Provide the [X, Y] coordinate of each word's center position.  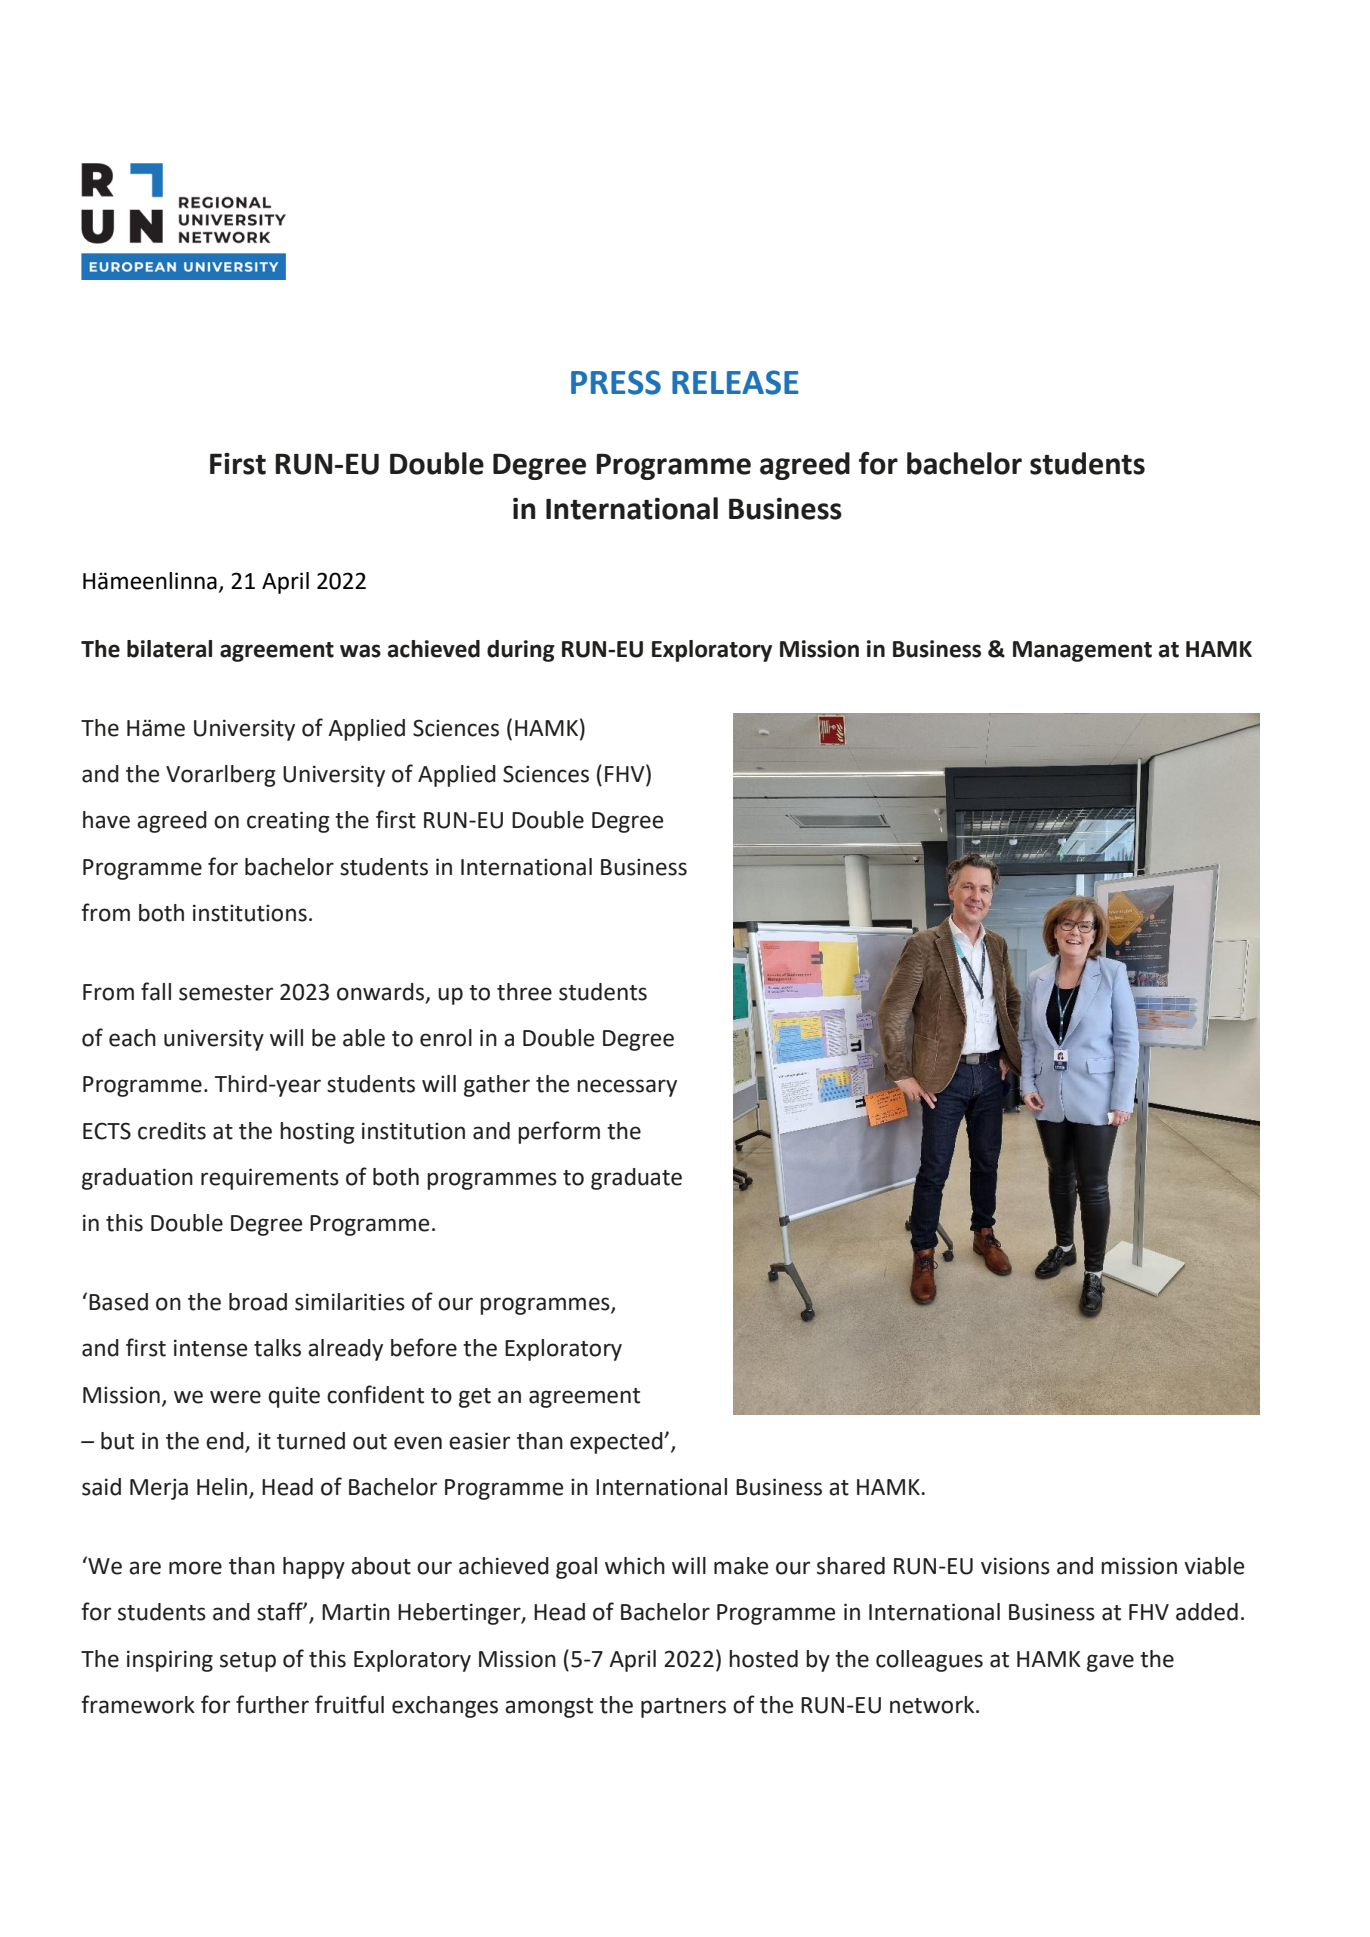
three [524, 992]
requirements [270, 1179]
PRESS [616, 382]
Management [1082, 651]
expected [617, 1443]
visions [1015, 1566]
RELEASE [735, 382]
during [521, 651]
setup [248, 1662]
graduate [636, 1179]
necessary [627, 1088]
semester [226, 993]
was [360, 651]
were [235, 1397]
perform [559, 1132]
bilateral [169, 649]
